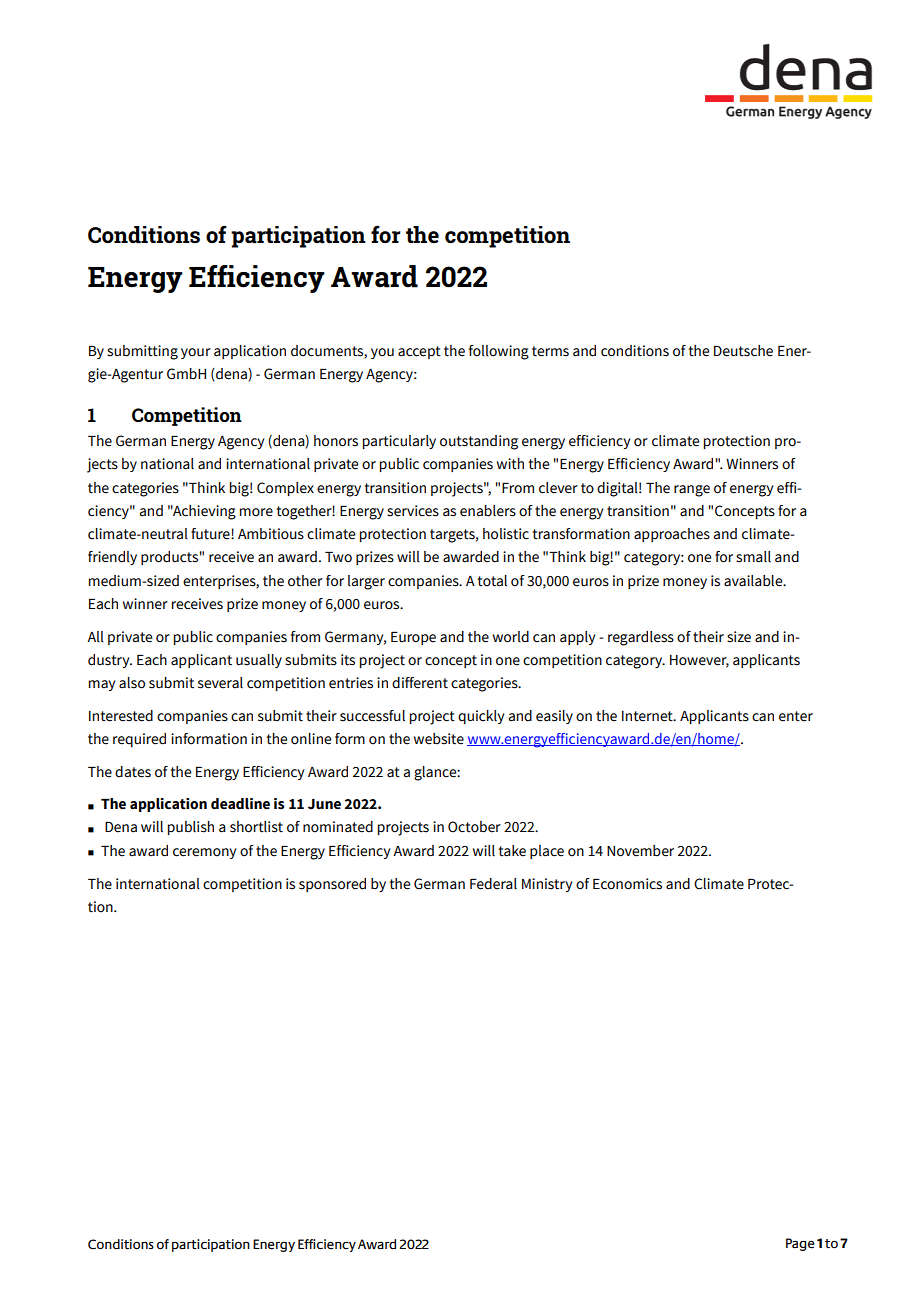  I want to click on your, so click(196, 353).
